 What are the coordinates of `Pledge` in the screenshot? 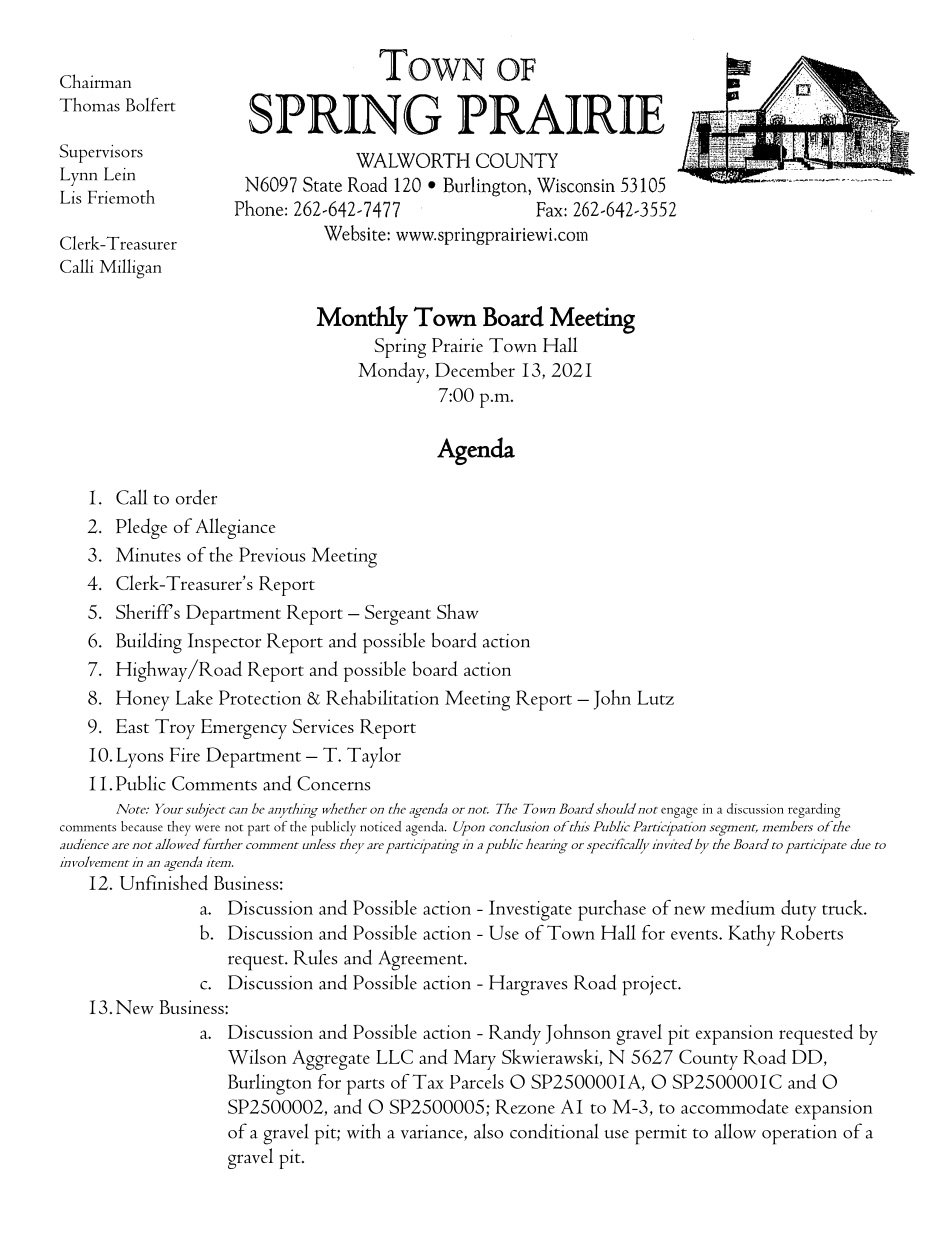 It's located at (141, 528).
